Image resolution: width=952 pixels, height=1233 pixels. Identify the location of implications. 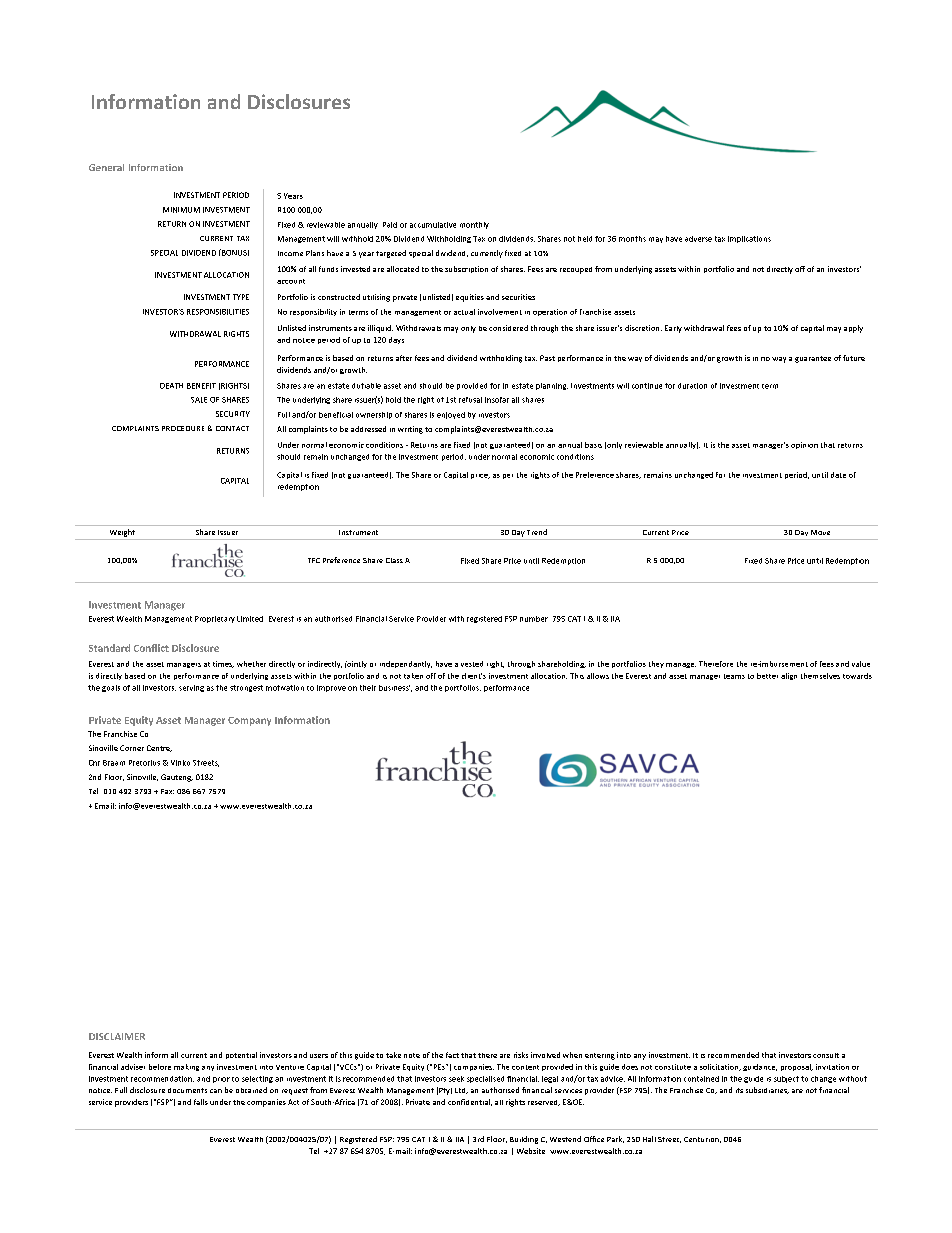
(749, 239).
